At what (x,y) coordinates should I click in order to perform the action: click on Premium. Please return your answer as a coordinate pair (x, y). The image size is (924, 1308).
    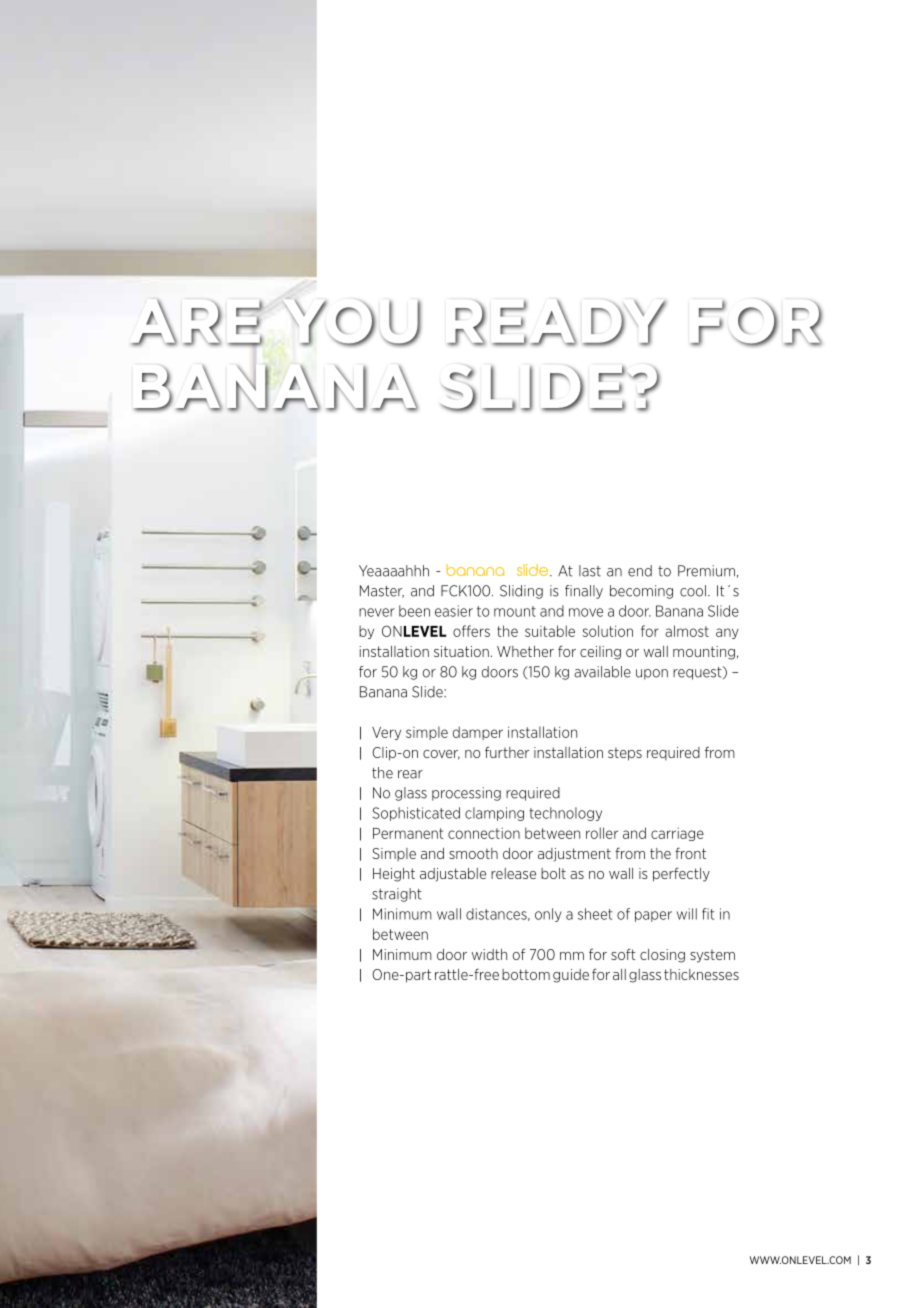
    Looking at the image, I should click on (706, 571).
